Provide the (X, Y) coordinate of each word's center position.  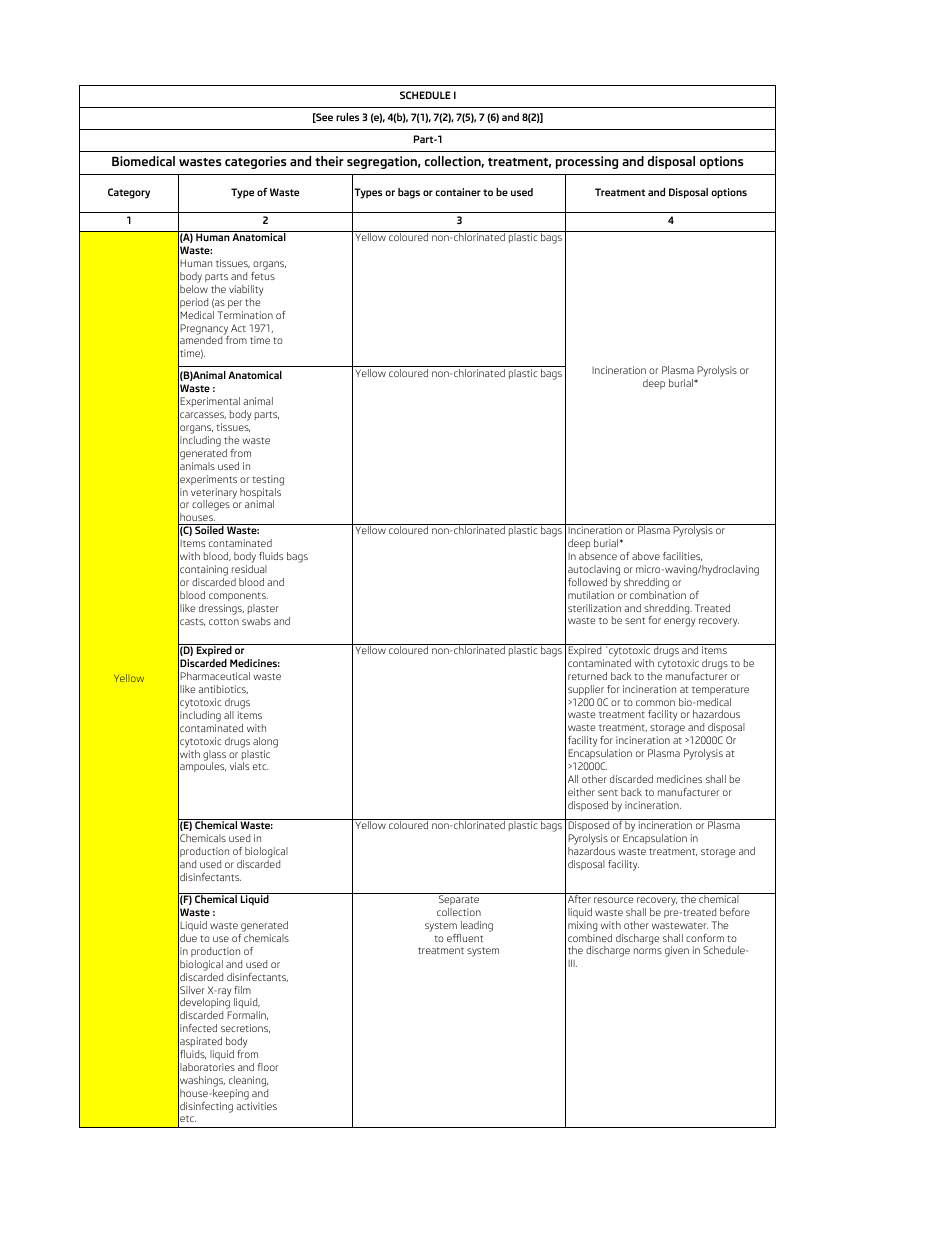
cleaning (248, 1081)
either (581, 792)
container (458, 192)
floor (268, 1067)
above (646, 556)
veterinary (214, 494)
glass (214, 756)
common (655, 703)
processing (587, 162)
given (677, 951)
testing (268, 480)
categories (256, 162)
